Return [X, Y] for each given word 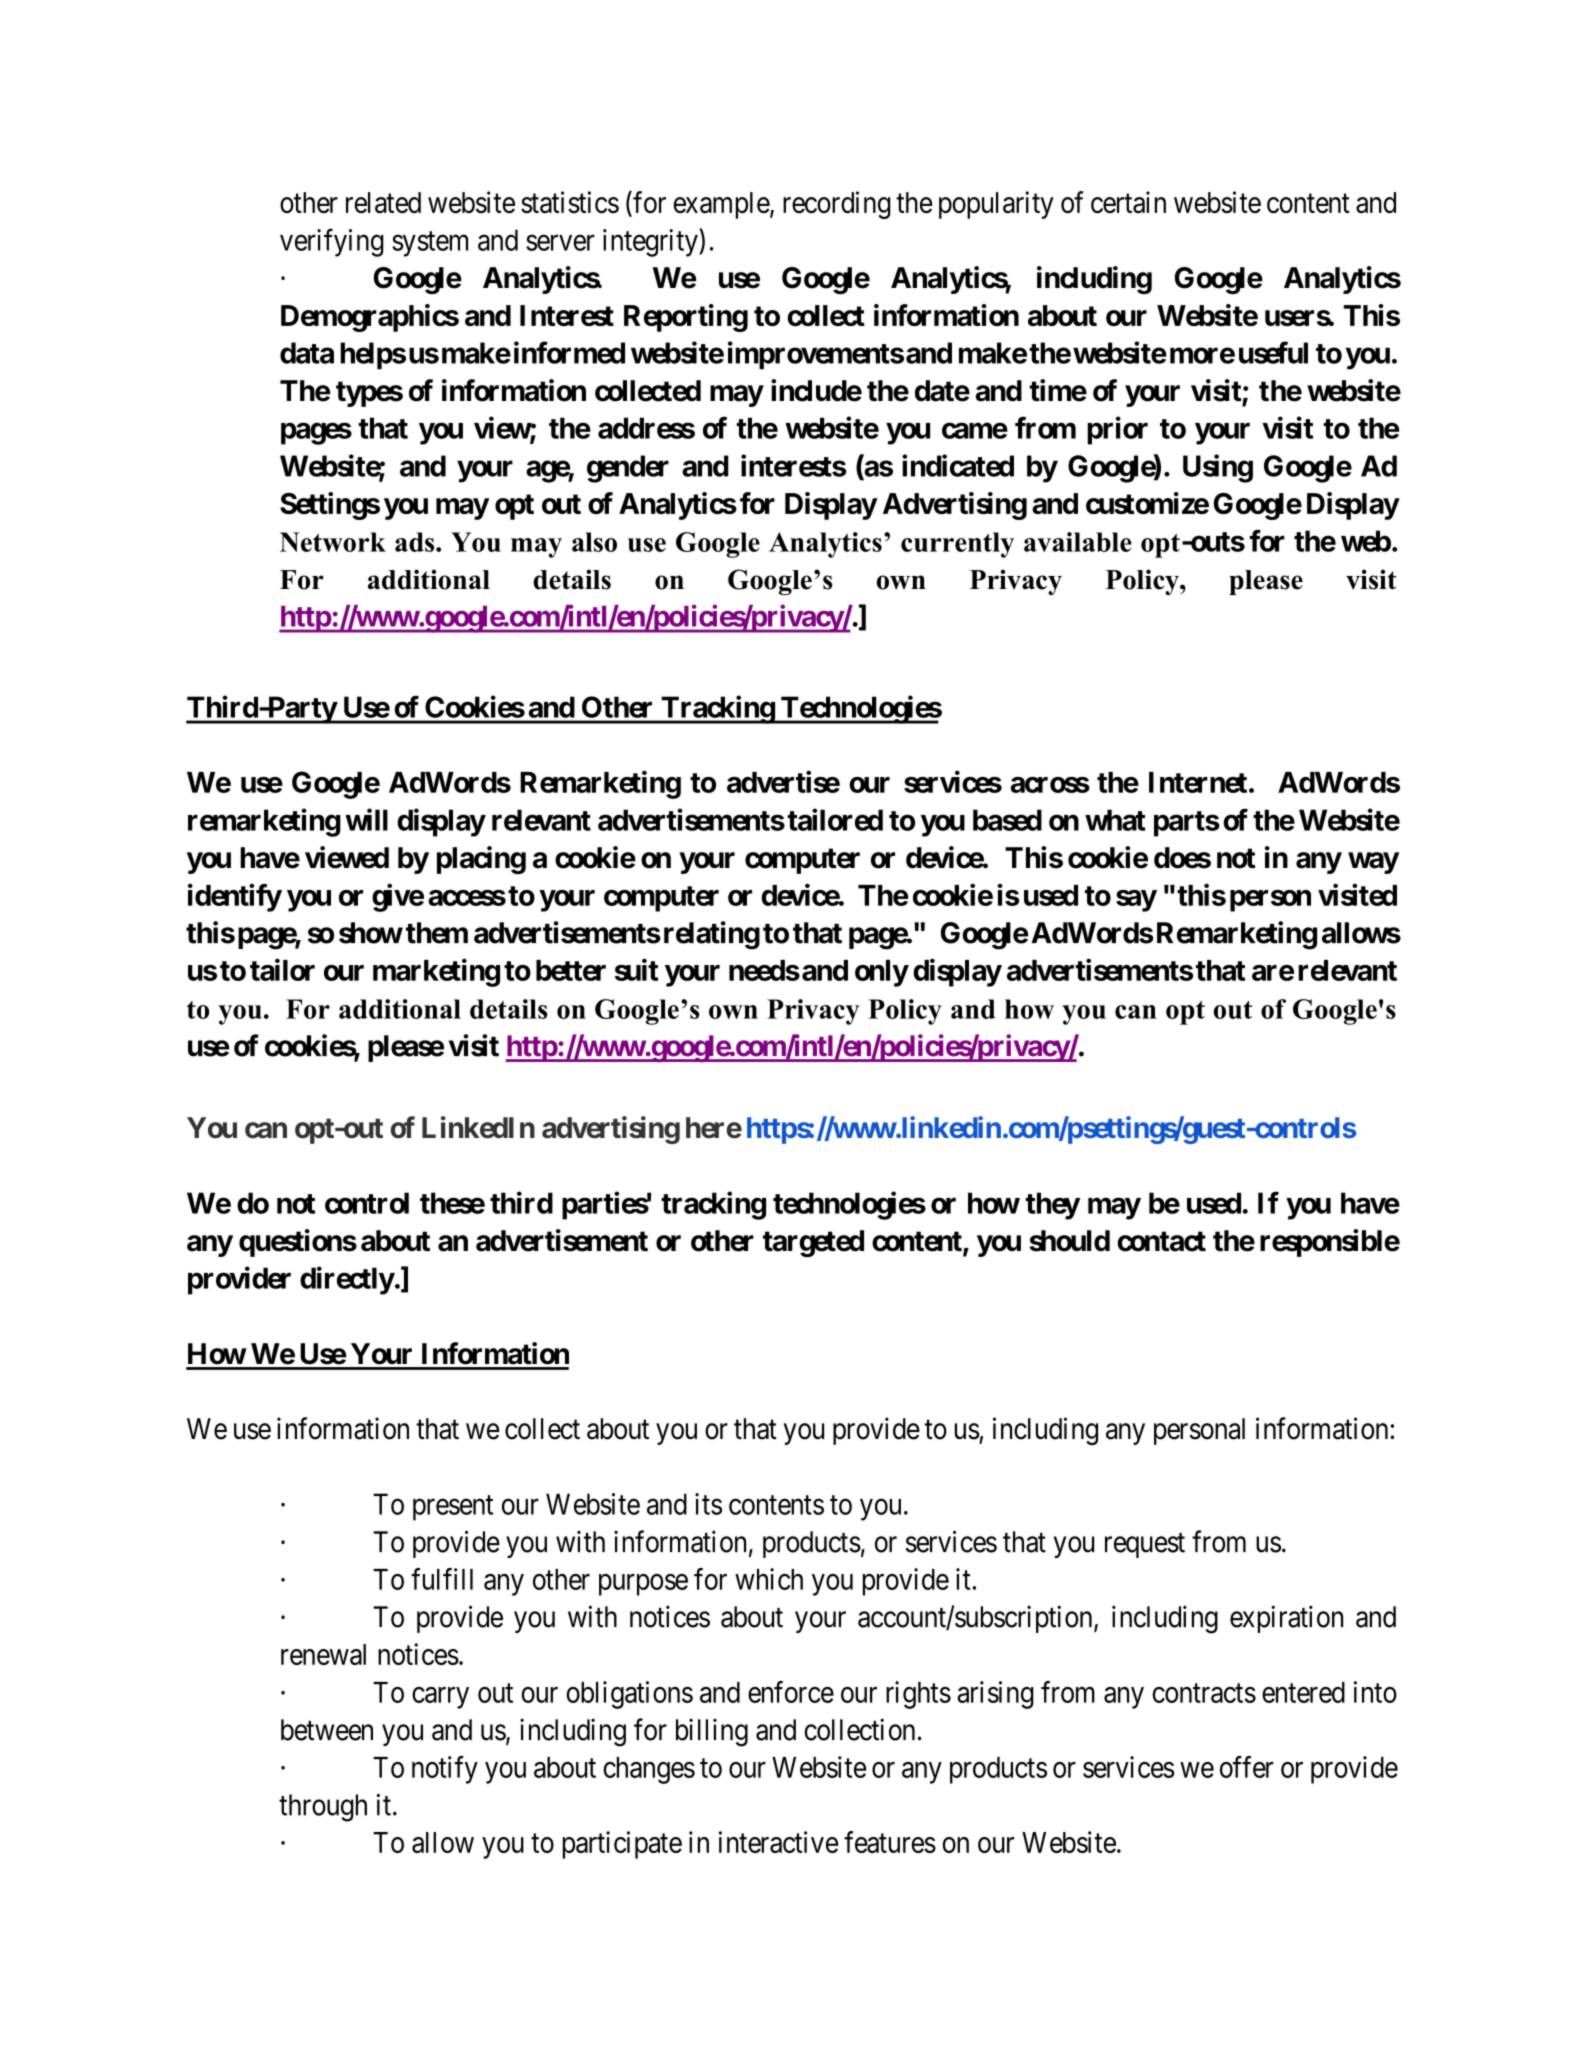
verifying [332, 242]
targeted [813, 1243]
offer [1247, 1767]
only [881, 973]
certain [1128, 202]
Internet [1198, 782]
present [453, 1508]
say [1136, 901]
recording [837, 205]
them [437, 933]
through [323, 1808]
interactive [778, 1842]
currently [957, 545]
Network [333, 542]
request [1145, 1545]
